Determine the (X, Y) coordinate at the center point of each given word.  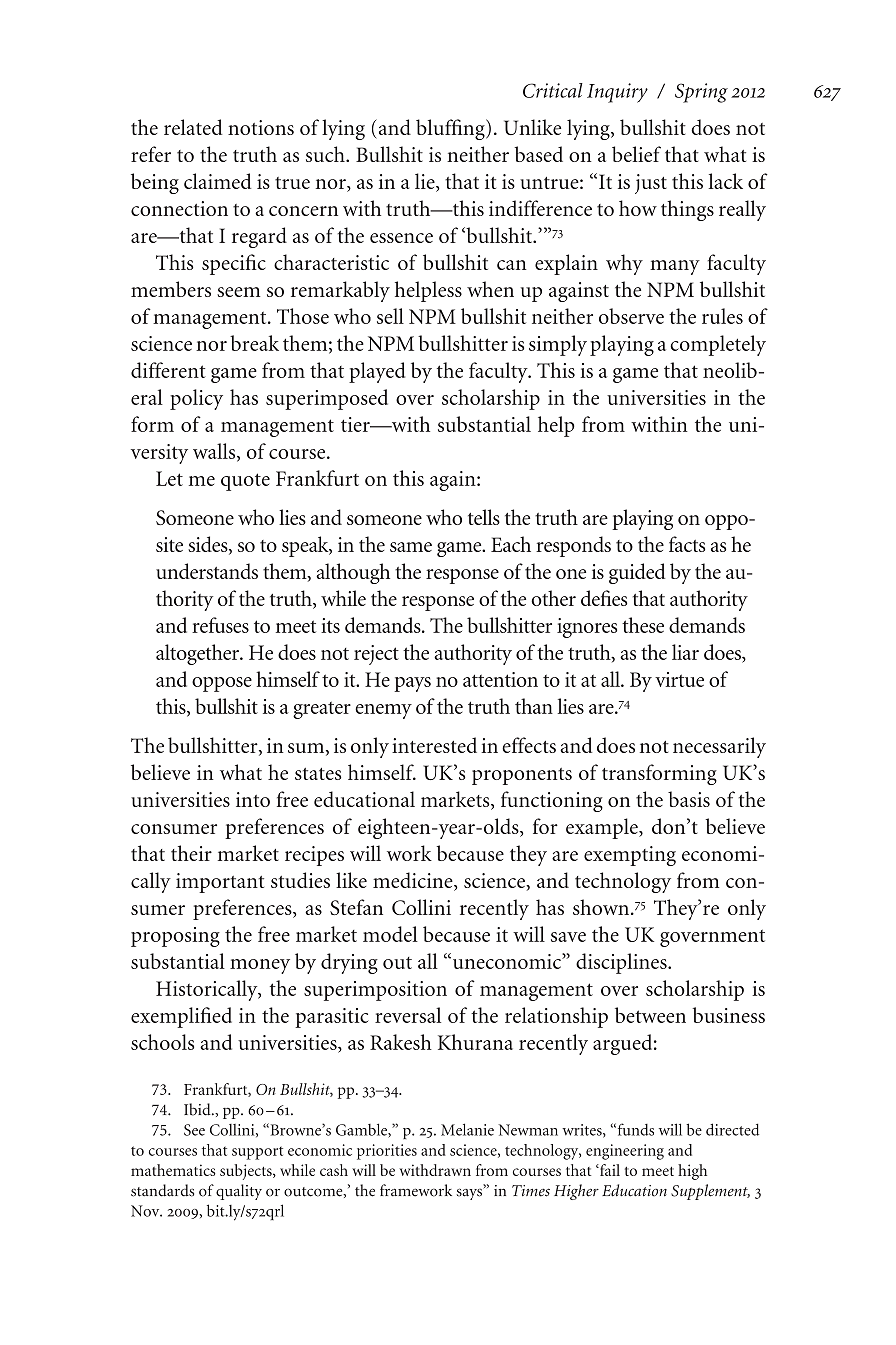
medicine (414, 881)
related (193, 127)
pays (412, 684)
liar (685, 652)
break (254, 343)
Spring (701, 93)
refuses (220, 625)
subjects (247, 1172)
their (191, 853)
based (539, 154)
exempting (630, 856)
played (377, 372)
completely (718, 345)
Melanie (467, 1129)
